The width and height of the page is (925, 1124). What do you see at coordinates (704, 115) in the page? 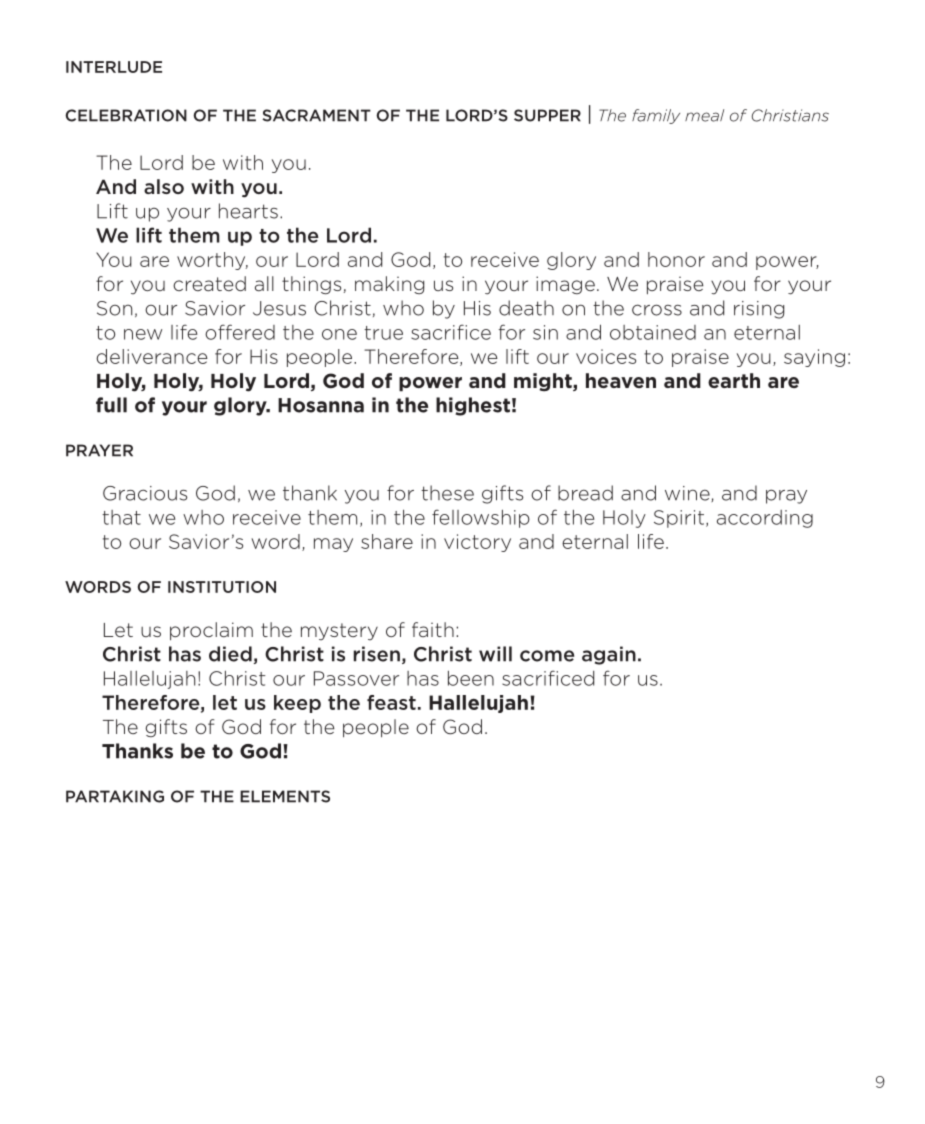
I see `meal` at bounding box center [704, 115].
